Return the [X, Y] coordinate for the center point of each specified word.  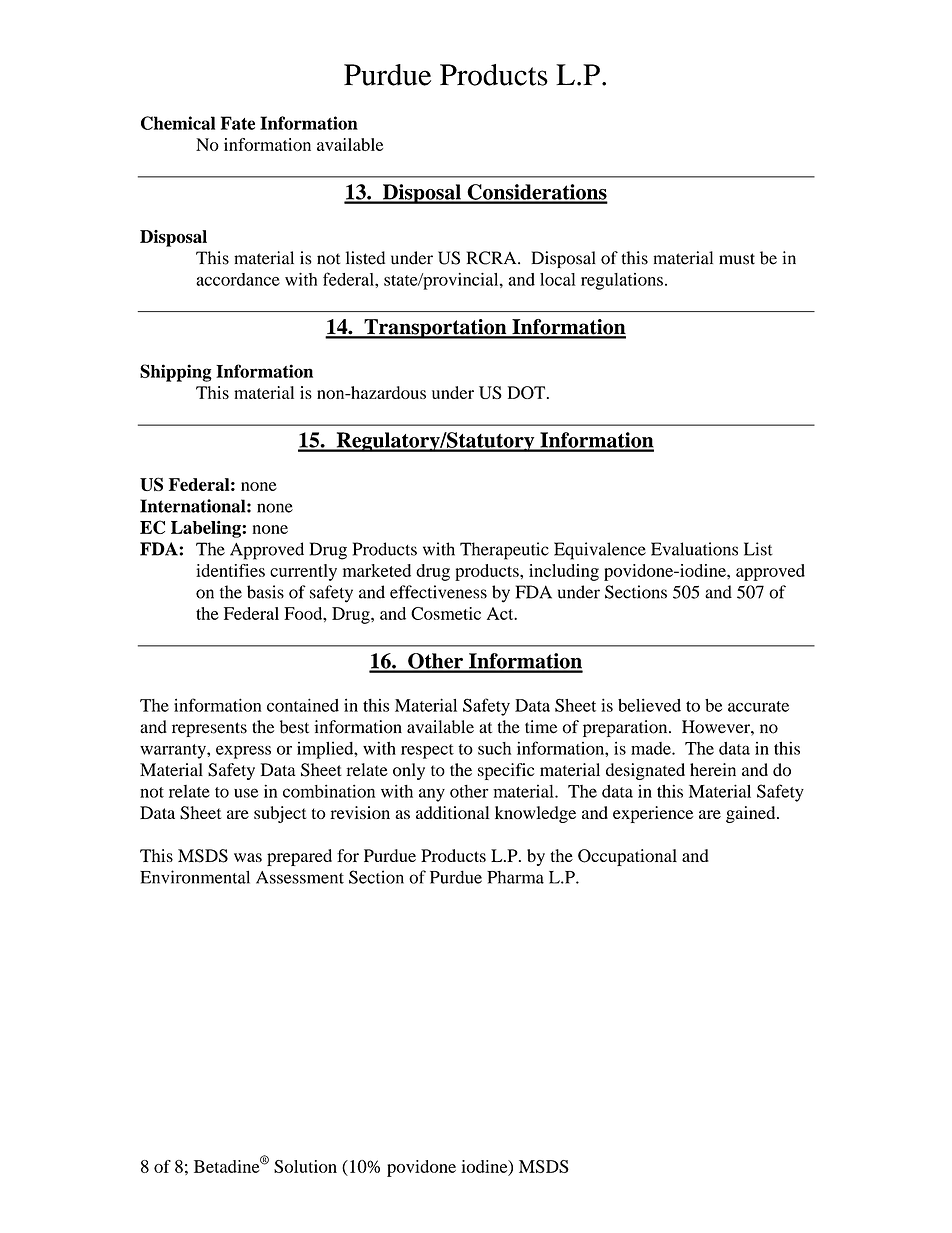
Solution [305, 1166]
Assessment [300, 877]
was [248, 857]
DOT [528, 392]
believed [649, 705]
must [737, 259]
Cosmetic [446, 613]
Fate [238, 123]
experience [653, 814]
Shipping [176, 373]
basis [265, 592]
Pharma [515, 877]
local [558, 279]
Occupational [627, 857]
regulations [622, 281]
